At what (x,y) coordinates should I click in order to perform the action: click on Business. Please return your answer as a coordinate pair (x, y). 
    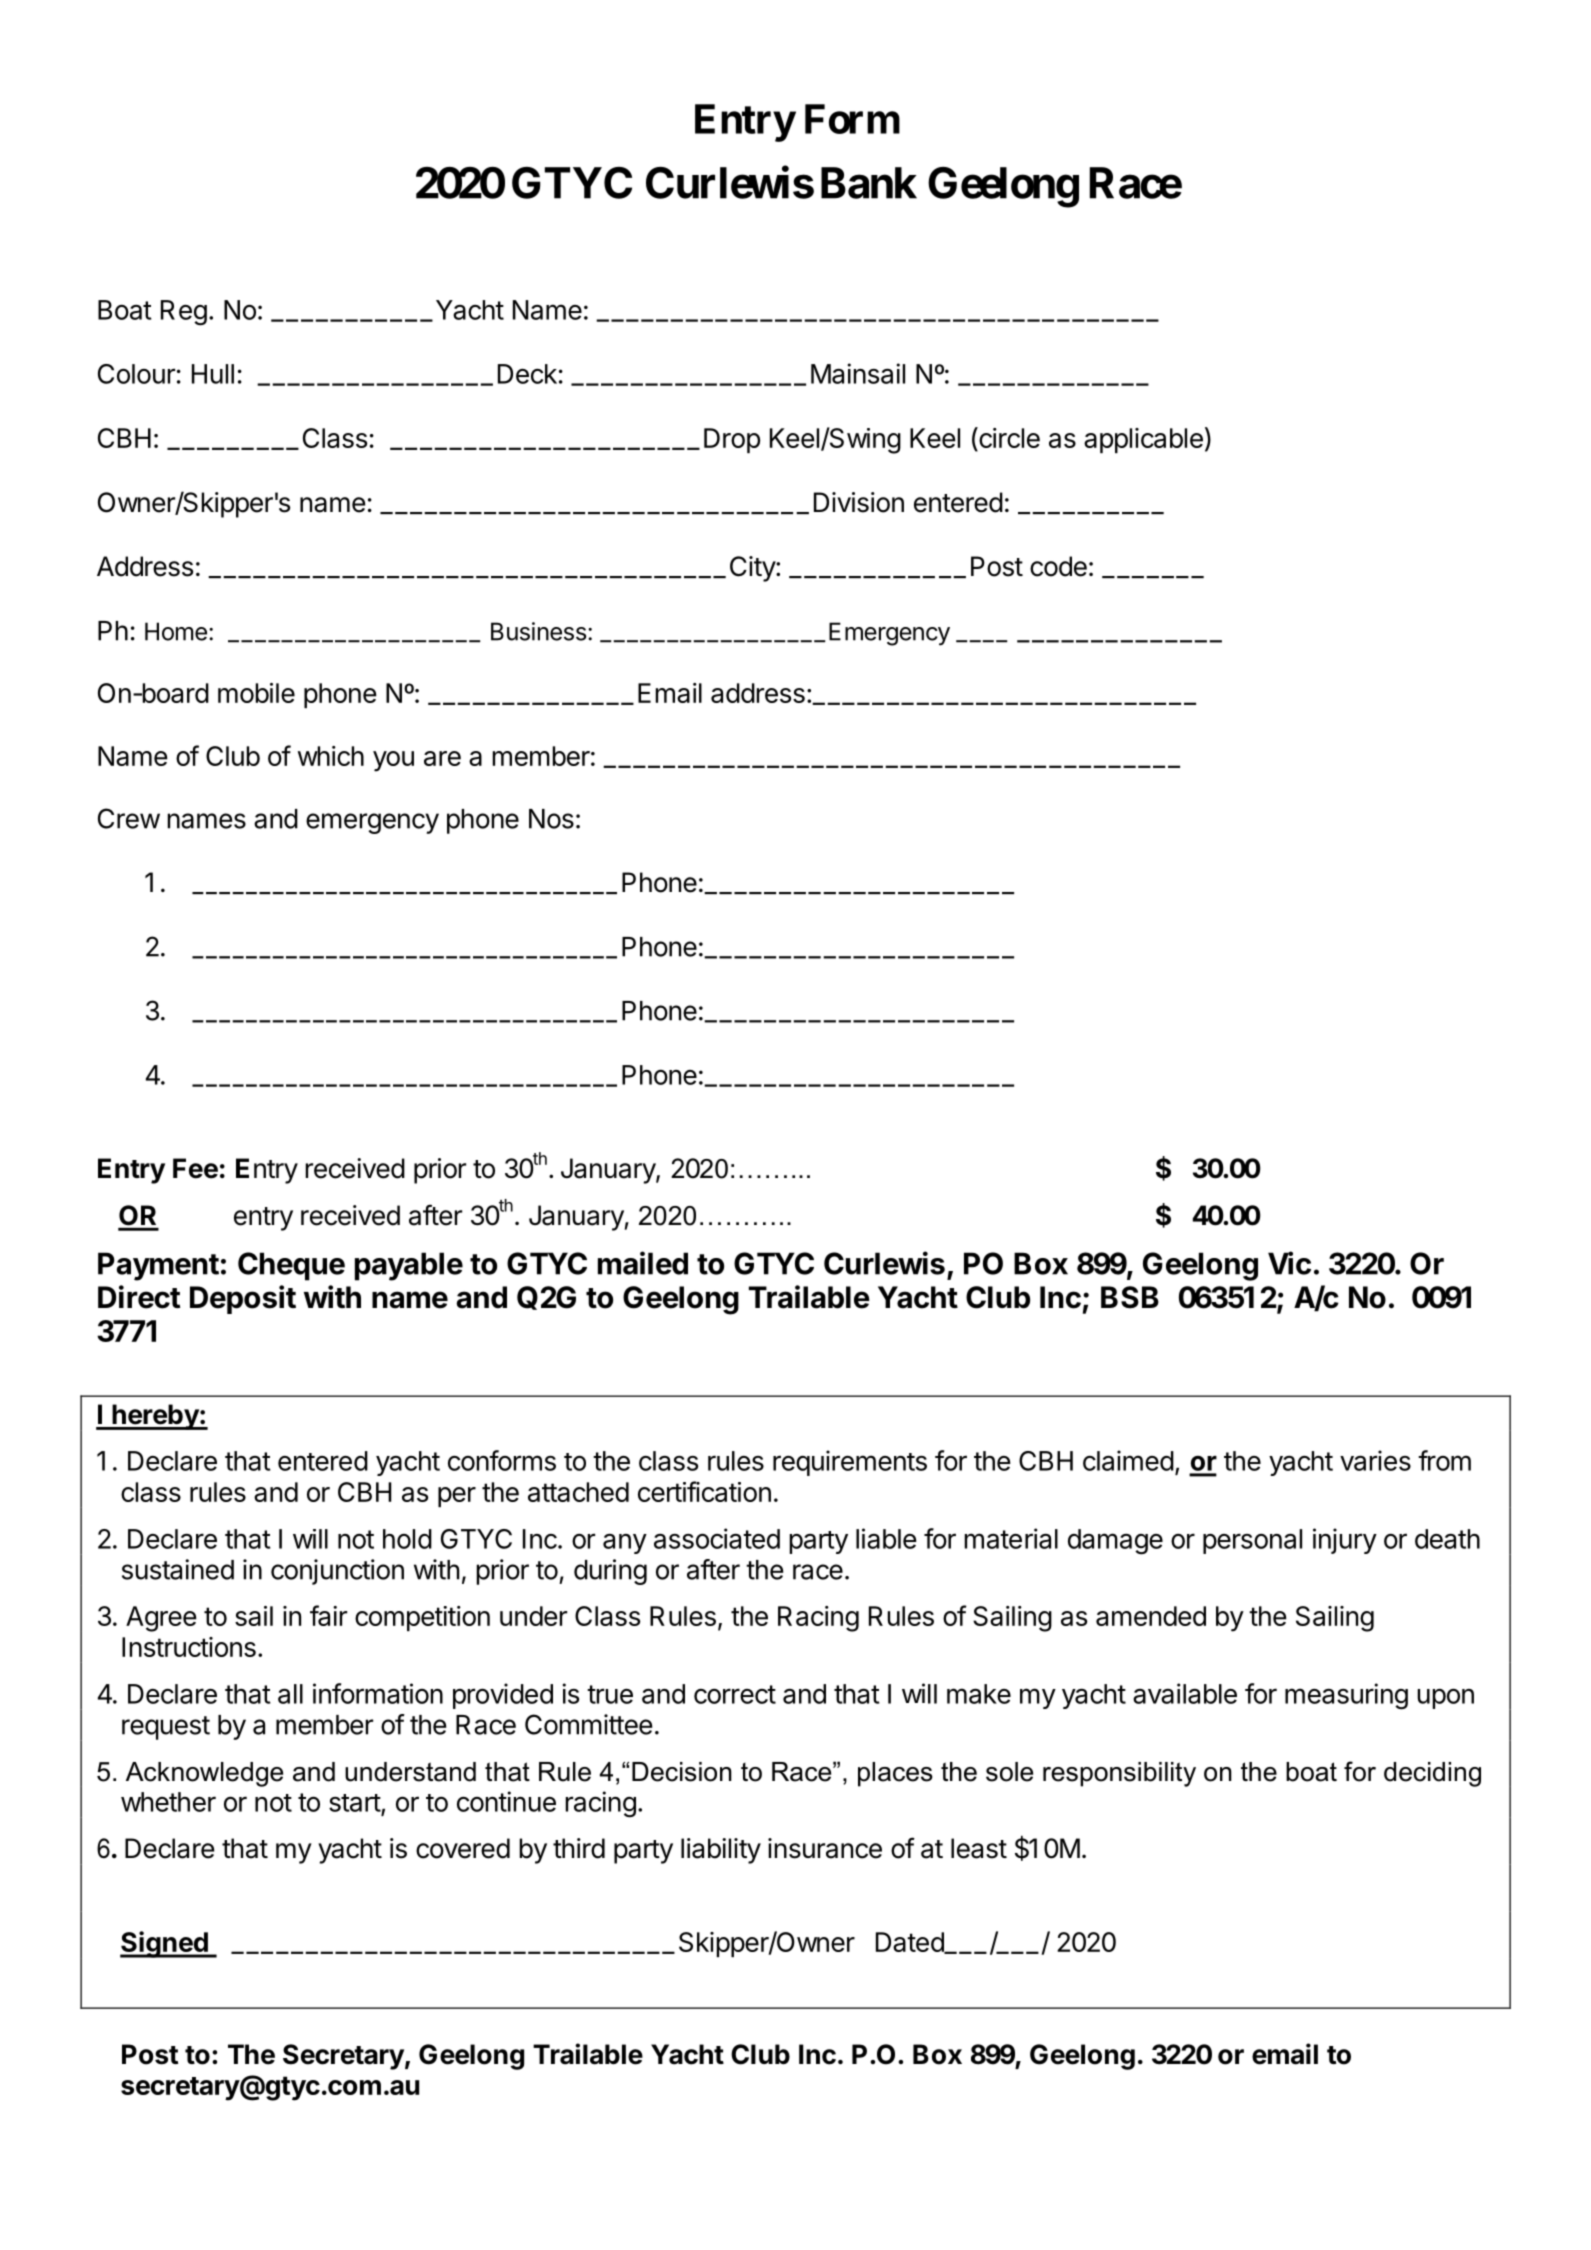
    Looking at the image, I should click on (539, 631).
